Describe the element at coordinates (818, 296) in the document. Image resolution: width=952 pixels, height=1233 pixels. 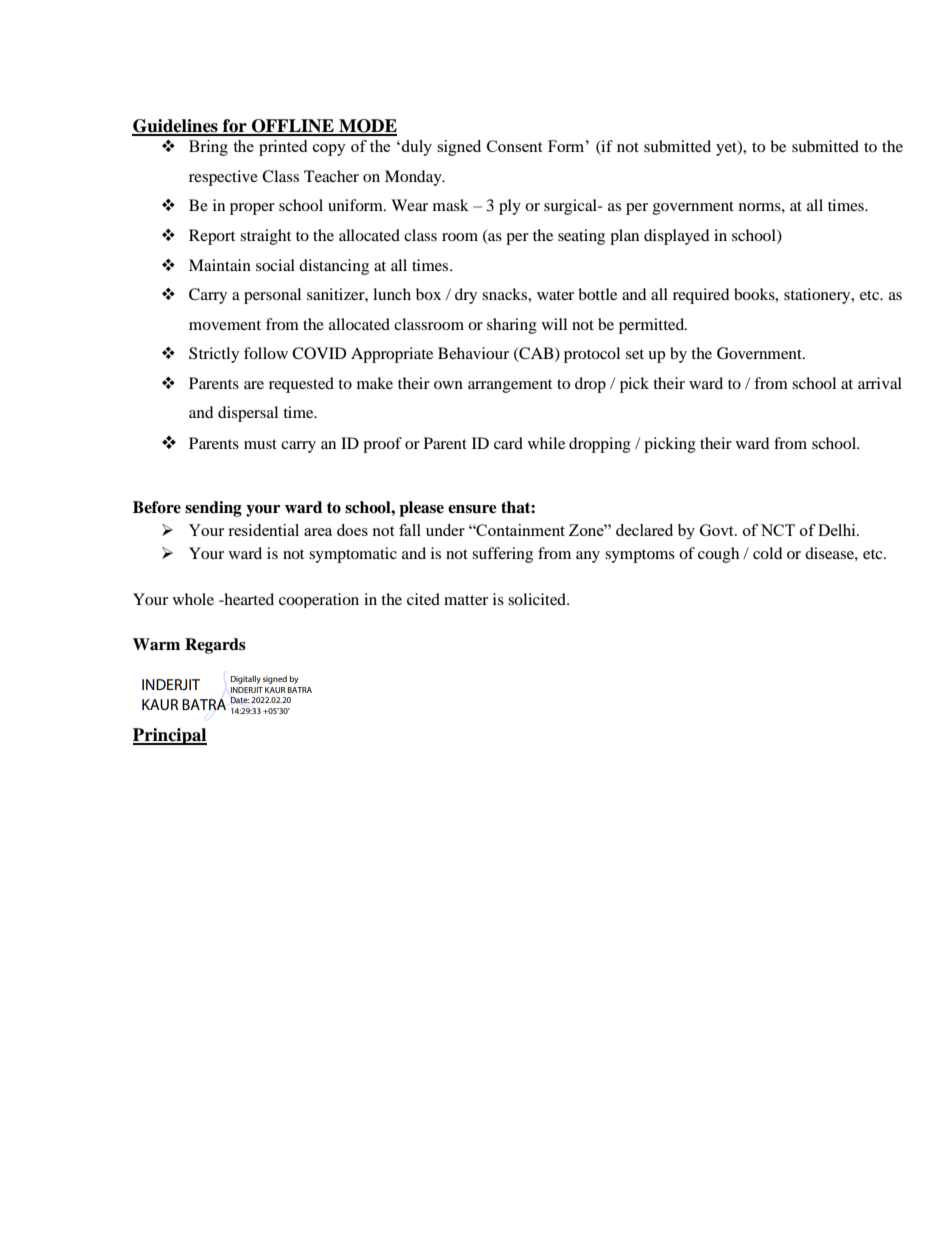
I see `stationery` at that location.
